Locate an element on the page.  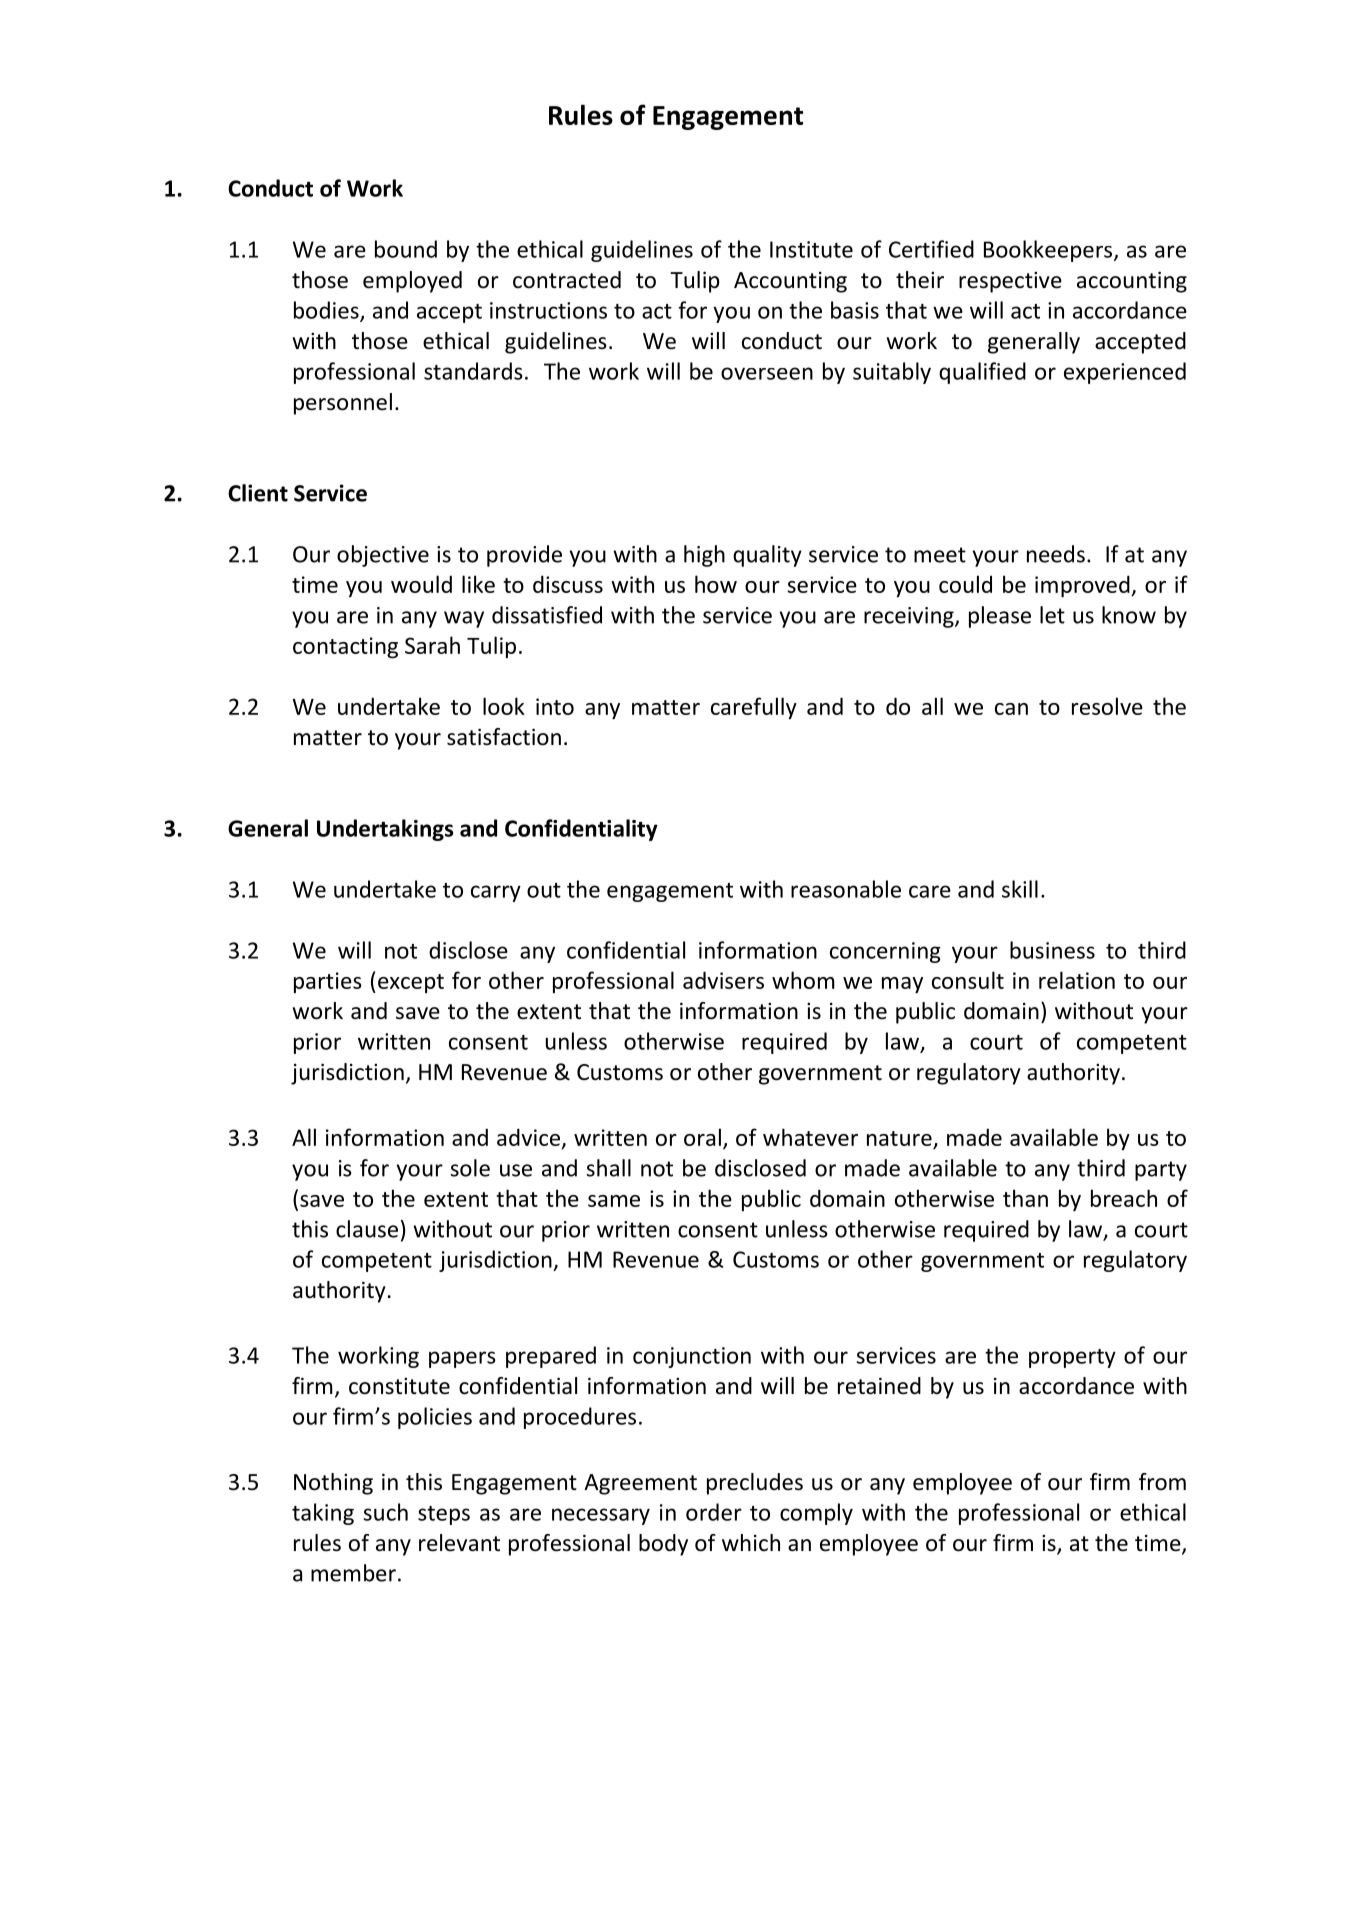
employed is located at coordinates (412, 282).
